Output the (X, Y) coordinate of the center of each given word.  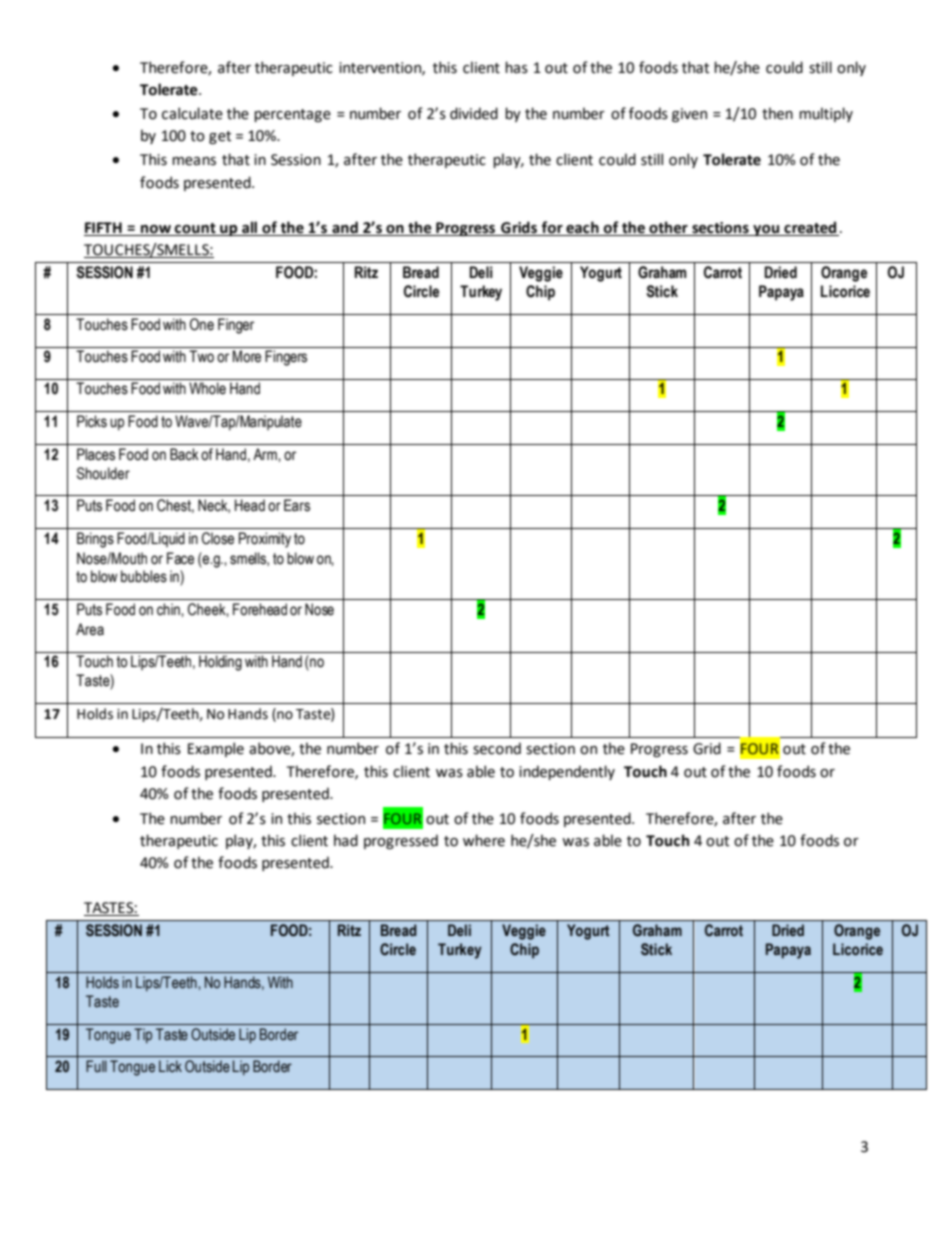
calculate (192, 113)
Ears (297, 505)
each (582, 227)
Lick (170, 1066)
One (202, 324)
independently (567, 772)
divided (474, 113)
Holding (220, 663)
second (497, 748)
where (484, 840)
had (346, 840)
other (668, 227)
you (766, 230)
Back (184, 454)
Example (216, 749)
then (777, 113)
